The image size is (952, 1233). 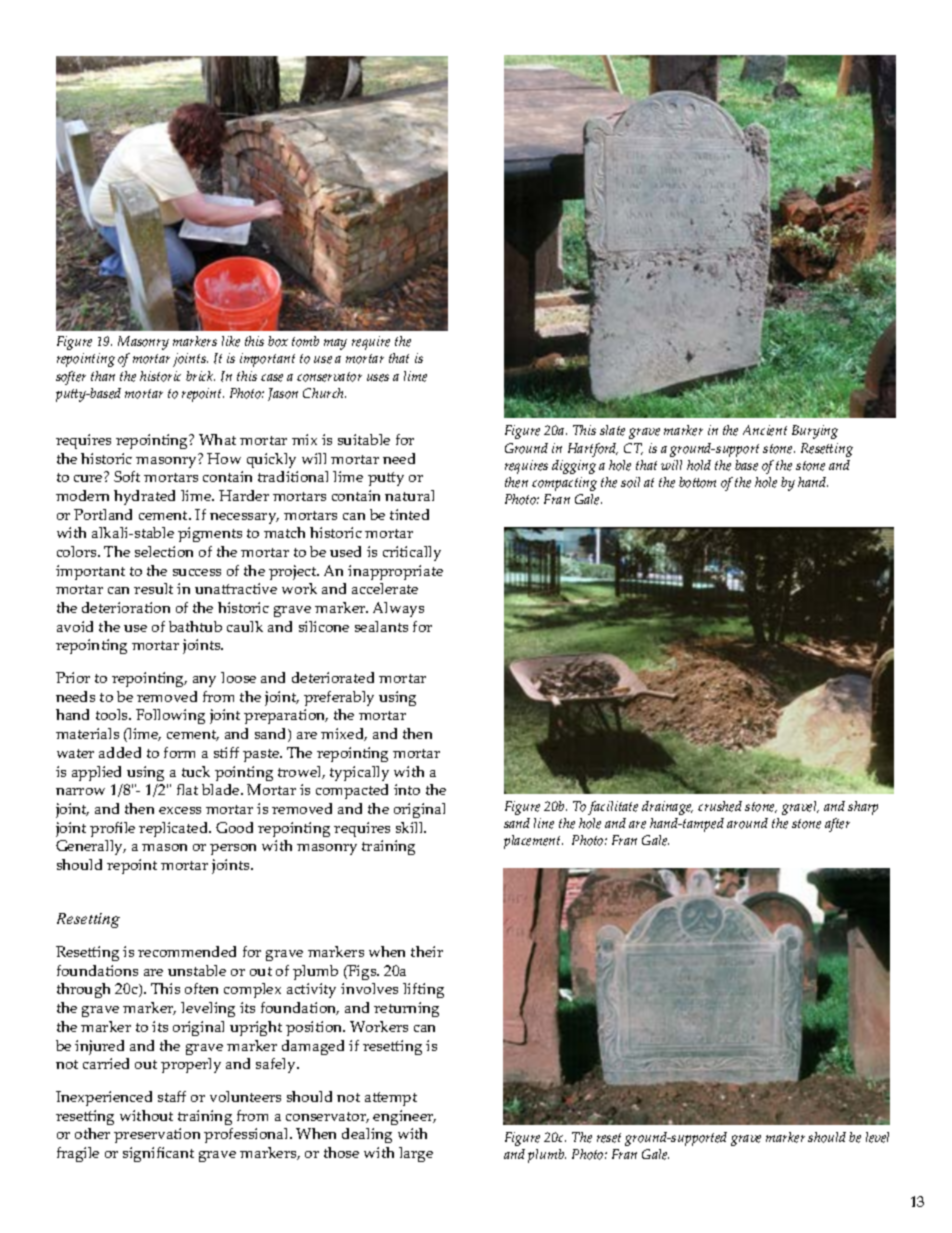 What do you see at coordinates (195, 626) in the screenshot?
I see `bathtub` at bounding box center [195, 626].
